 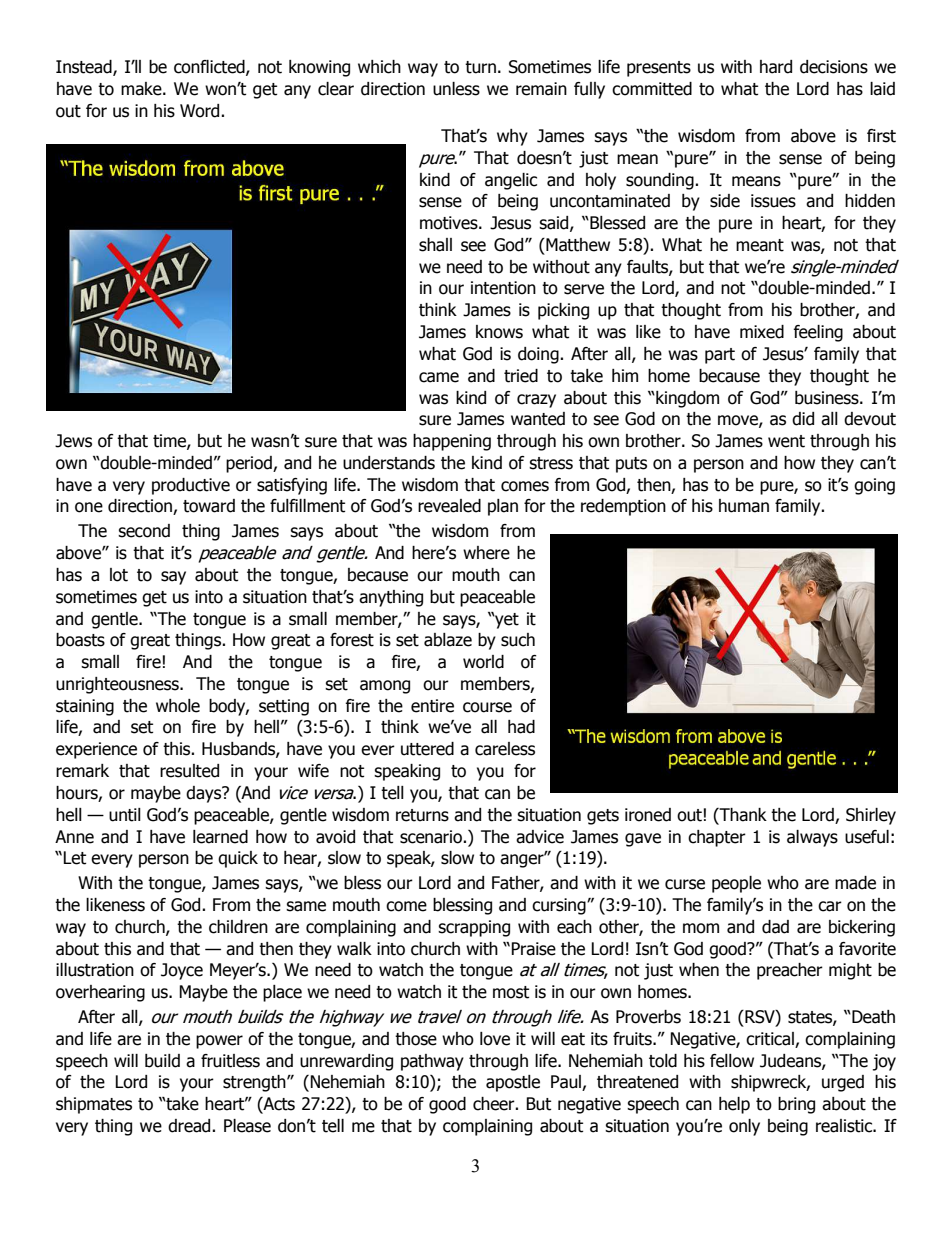 What do you see at coordinates (201, 111) in the page?
I see `Word` at bounding box center [201, 111].
